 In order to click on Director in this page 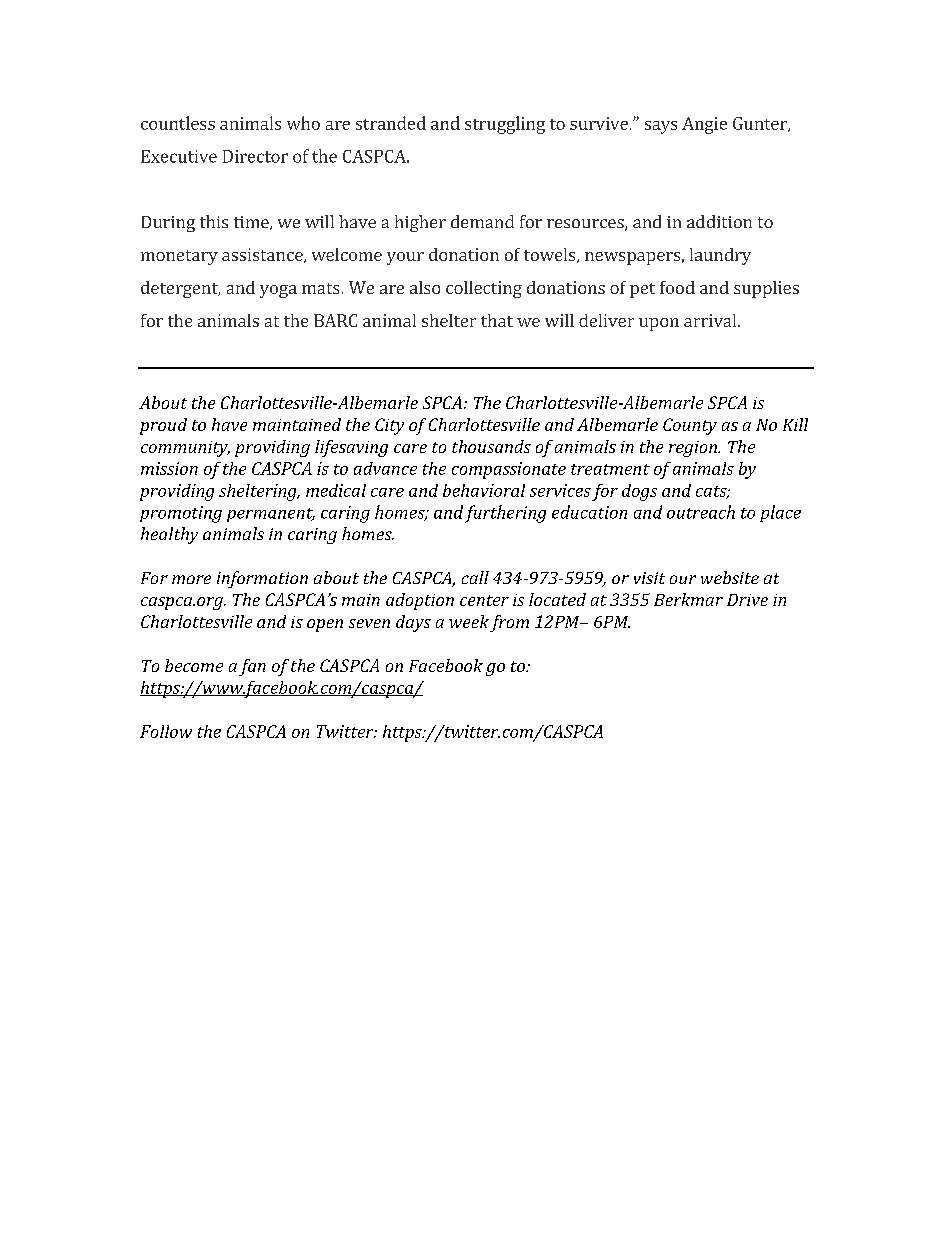, I will do `click(255, 156)`.
